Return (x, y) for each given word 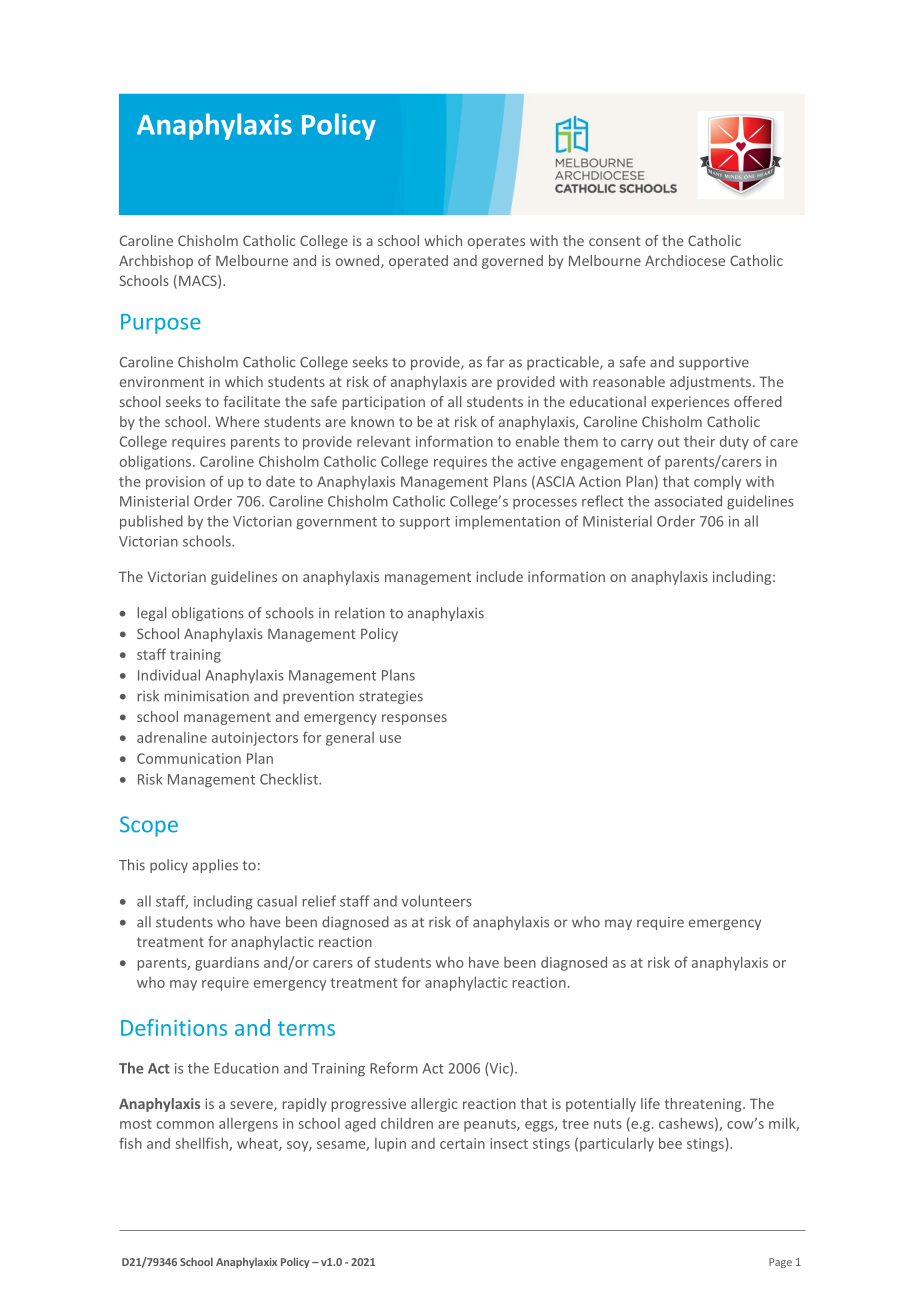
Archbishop (156, 262)
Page (780, 1263)
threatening (704, 1105)
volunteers (437, 901)
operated (418, 262)
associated (688, 501)
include (499, 576)
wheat (258, 1144)
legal (152, 614)
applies (215, 866)
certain (462, 1143)
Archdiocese (685, 260)
